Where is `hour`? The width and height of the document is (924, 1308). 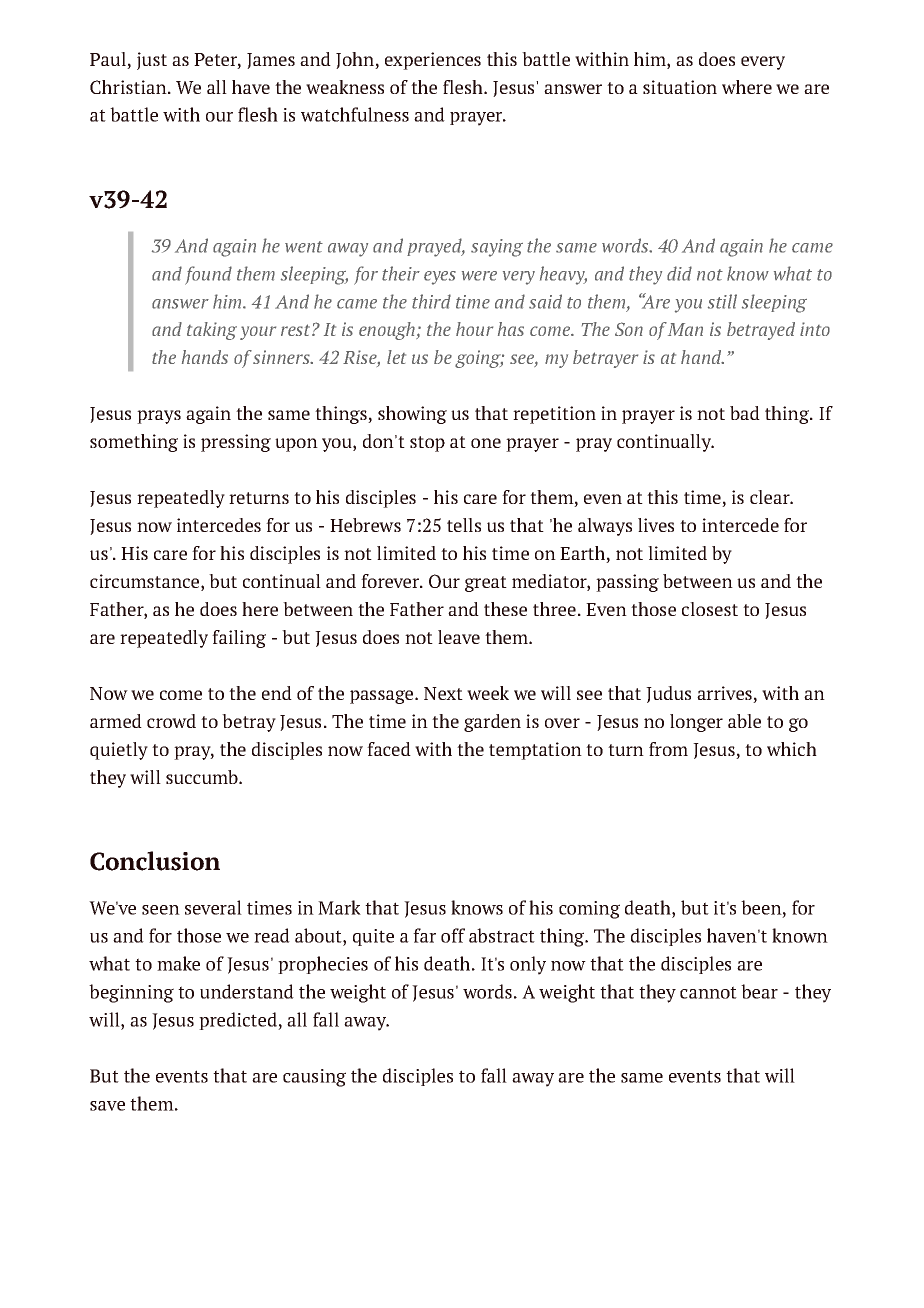 hour is located at coordinates (474, 329).
